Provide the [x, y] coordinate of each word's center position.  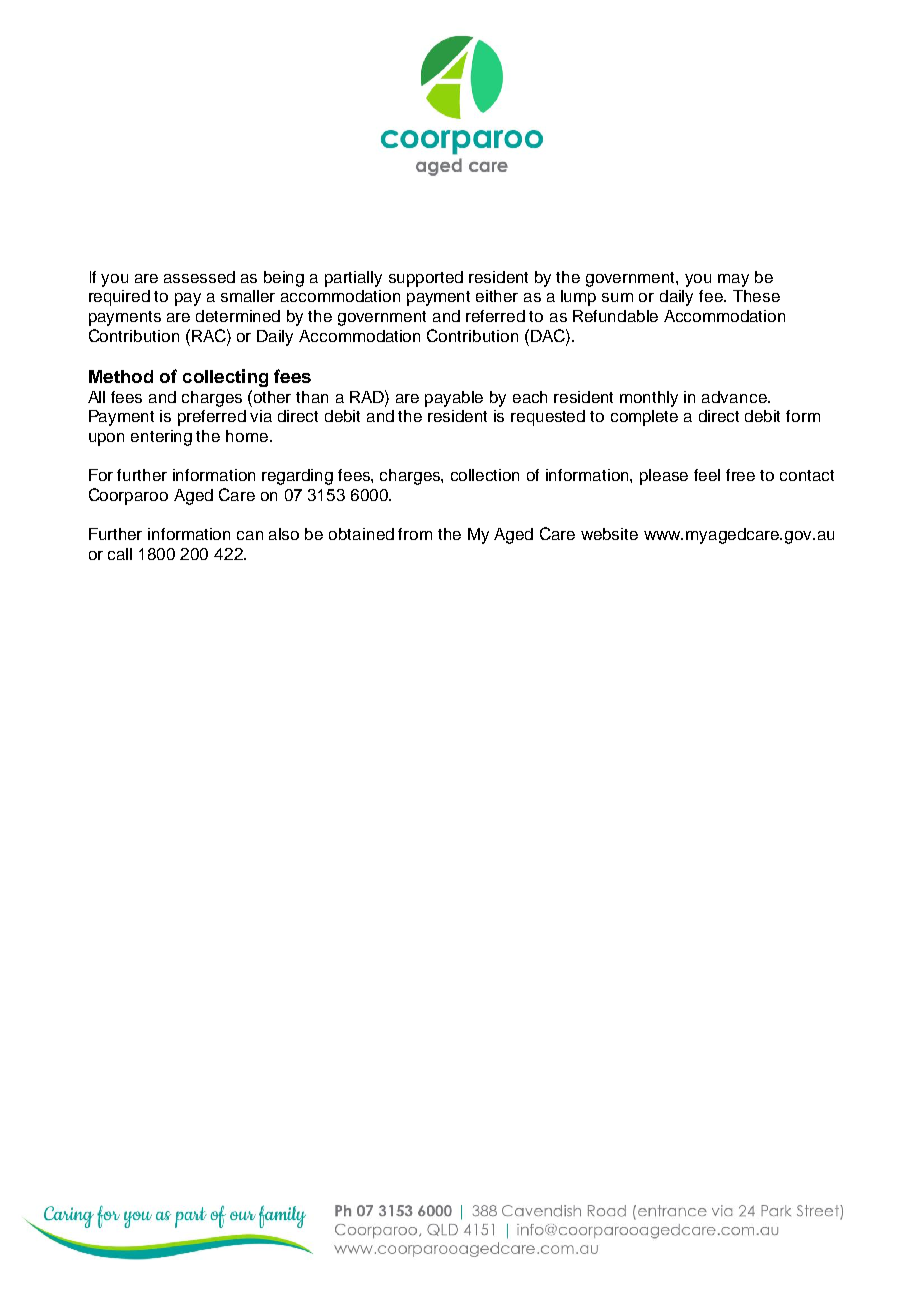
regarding [297, 477]
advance [735, 397]
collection [485, 475]
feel [707, 475]
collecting [225, 378]
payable [454, 399]
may [733, 280]
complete [644, 418]
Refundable [615, 316]
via [261, 416]
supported [426, 279]
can [250, 535]
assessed [199, 277]
